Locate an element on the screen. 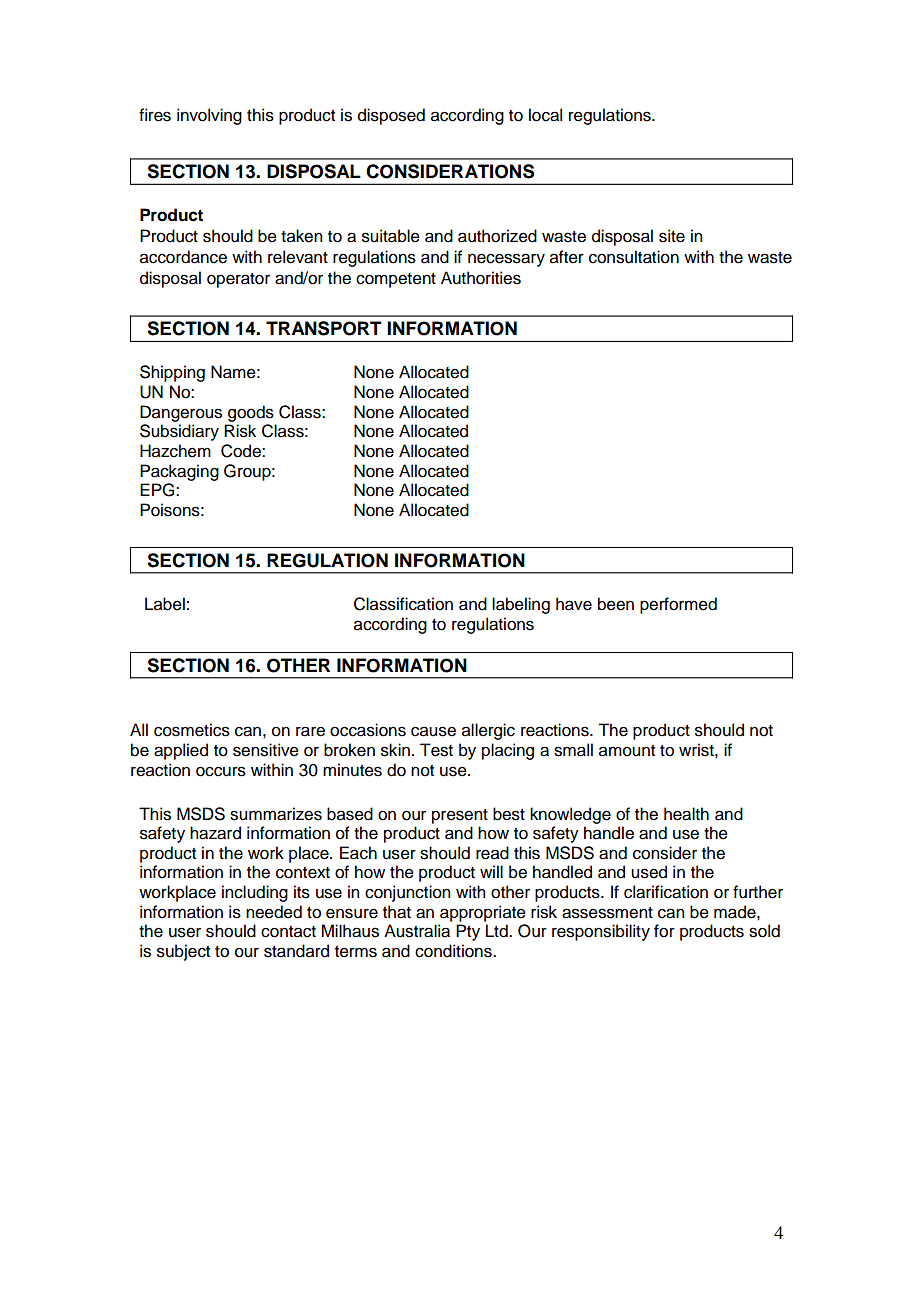 This screenshot has width=924, height=1308. Authorities is located at coordinates (481, 278).
